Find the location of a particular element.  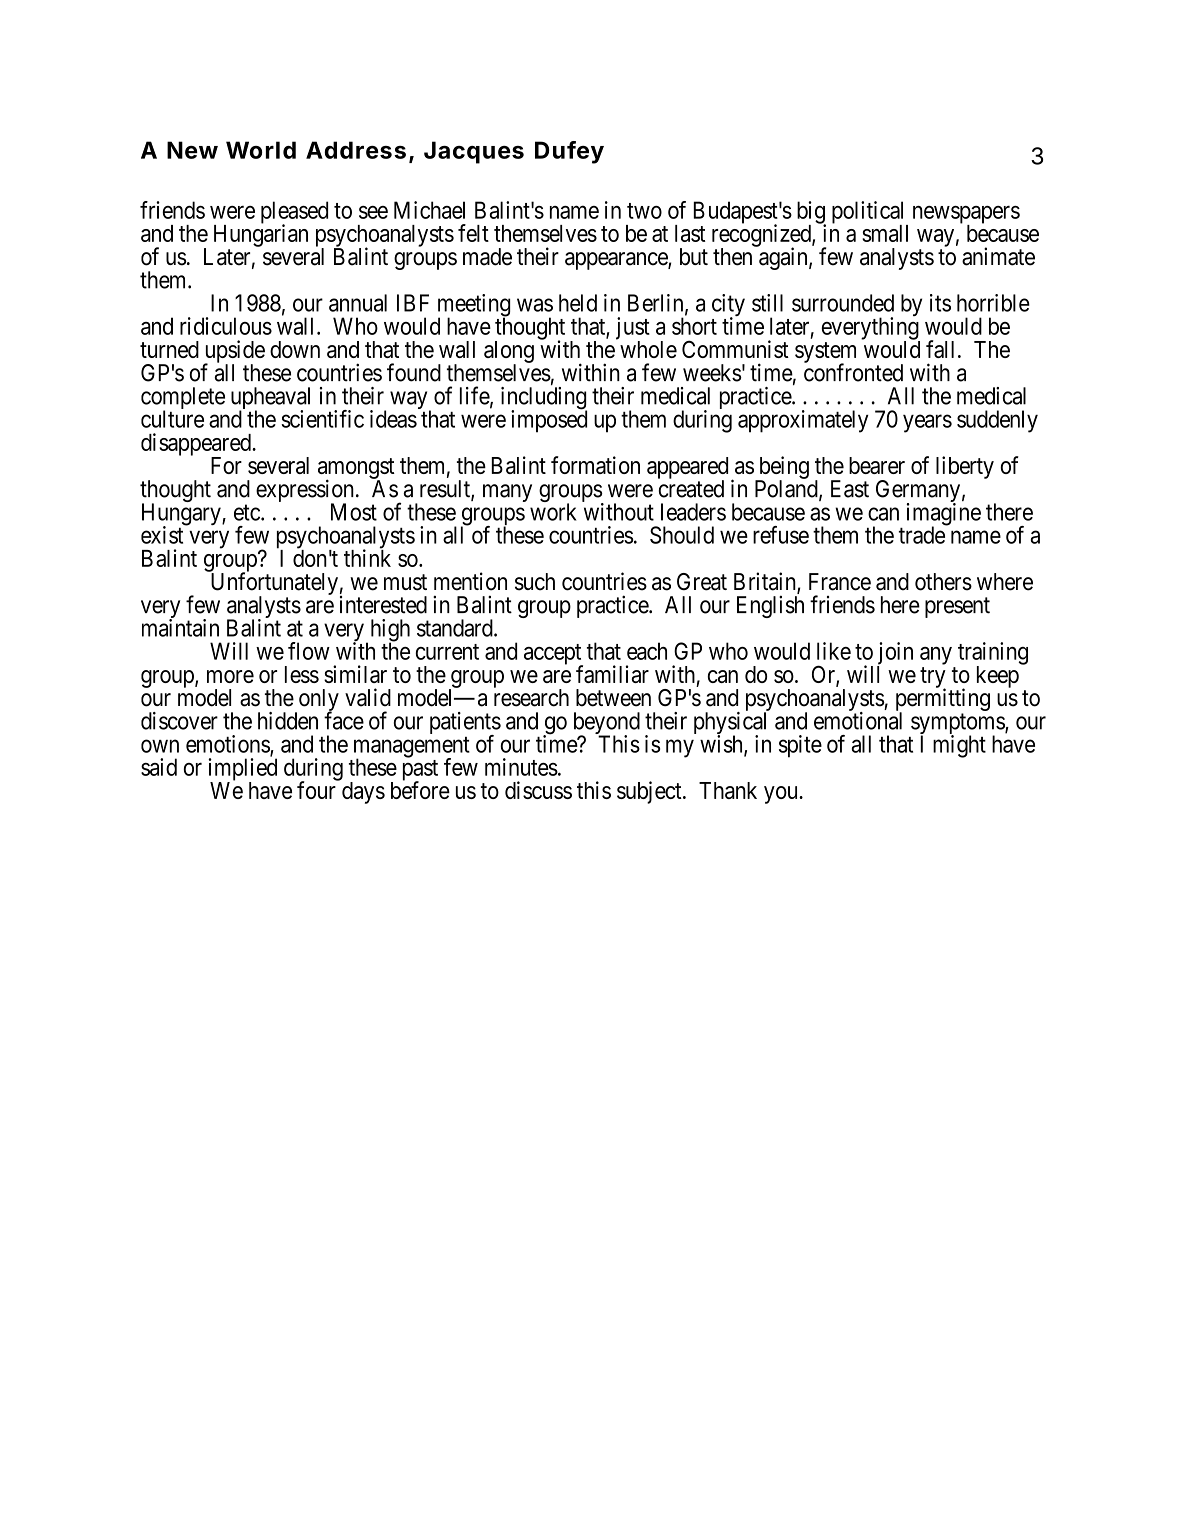

including is located at coordinates (544, 399).
